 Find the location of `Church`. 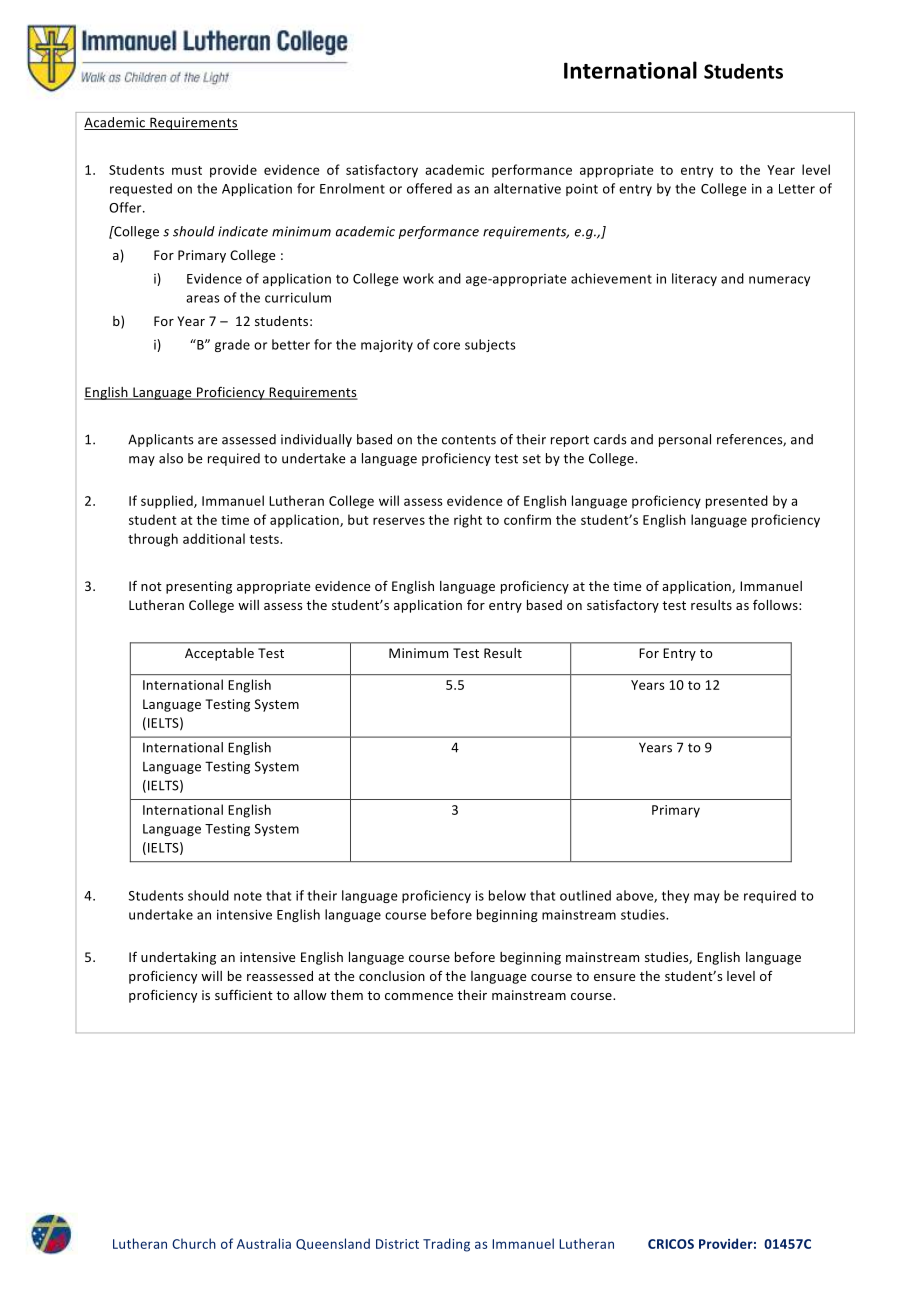

Church is located at coordinates (194, 1243).
